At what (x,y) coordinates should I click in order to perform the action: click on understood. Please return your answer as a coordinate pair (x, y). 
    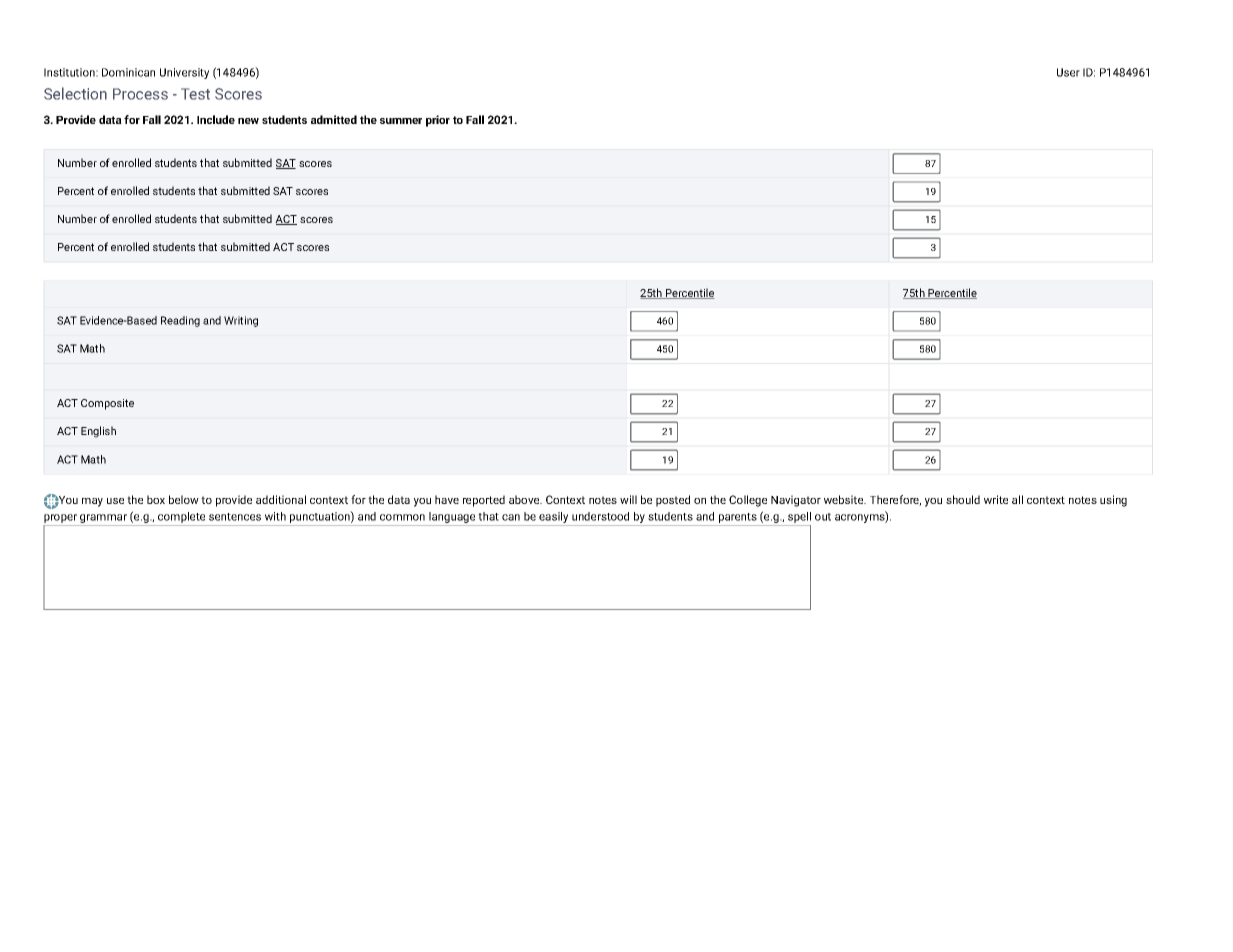
    Looking at the image, I should click on (600, 516).
